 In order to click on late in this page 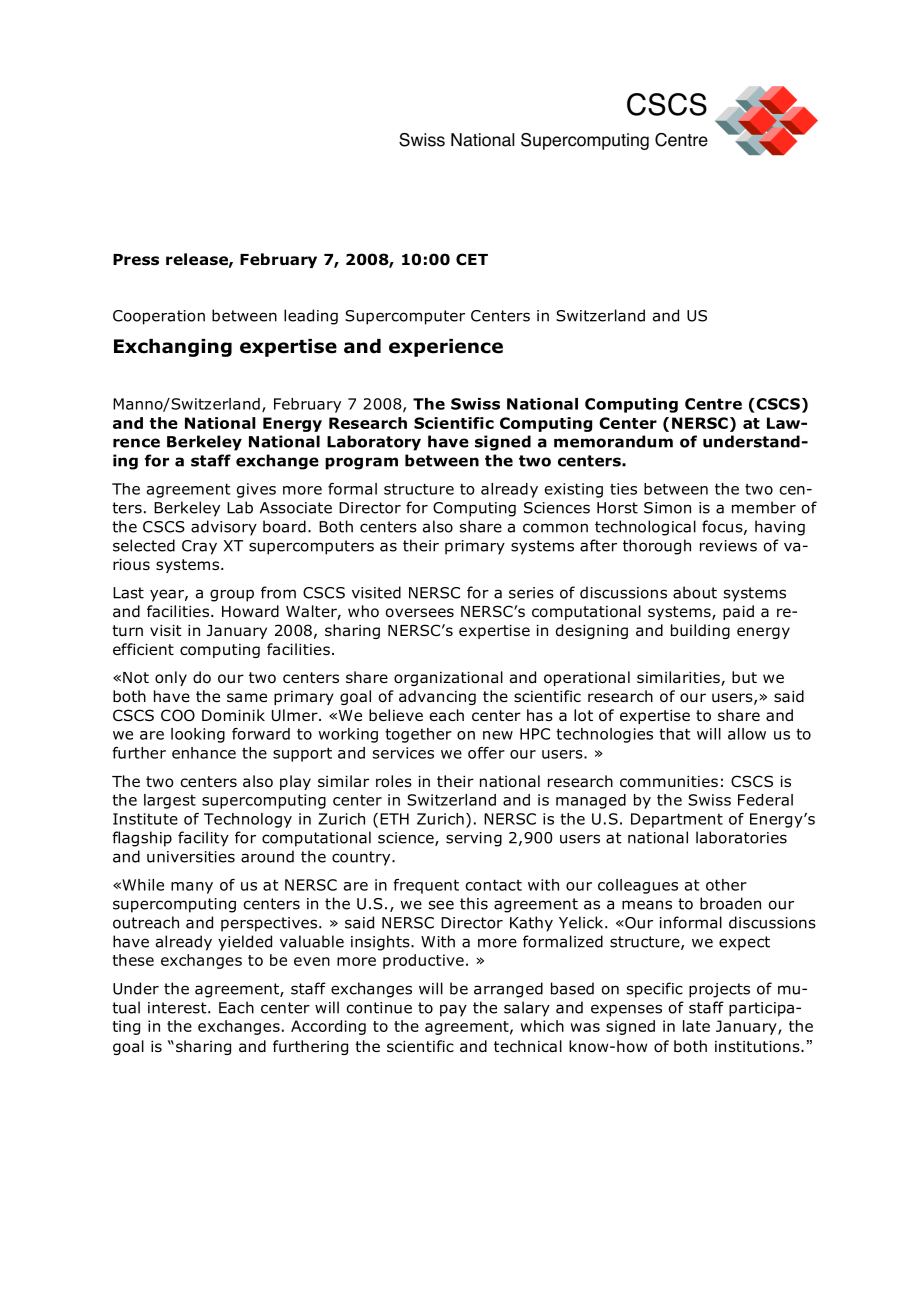, I will do `click(696, 1026)`.
